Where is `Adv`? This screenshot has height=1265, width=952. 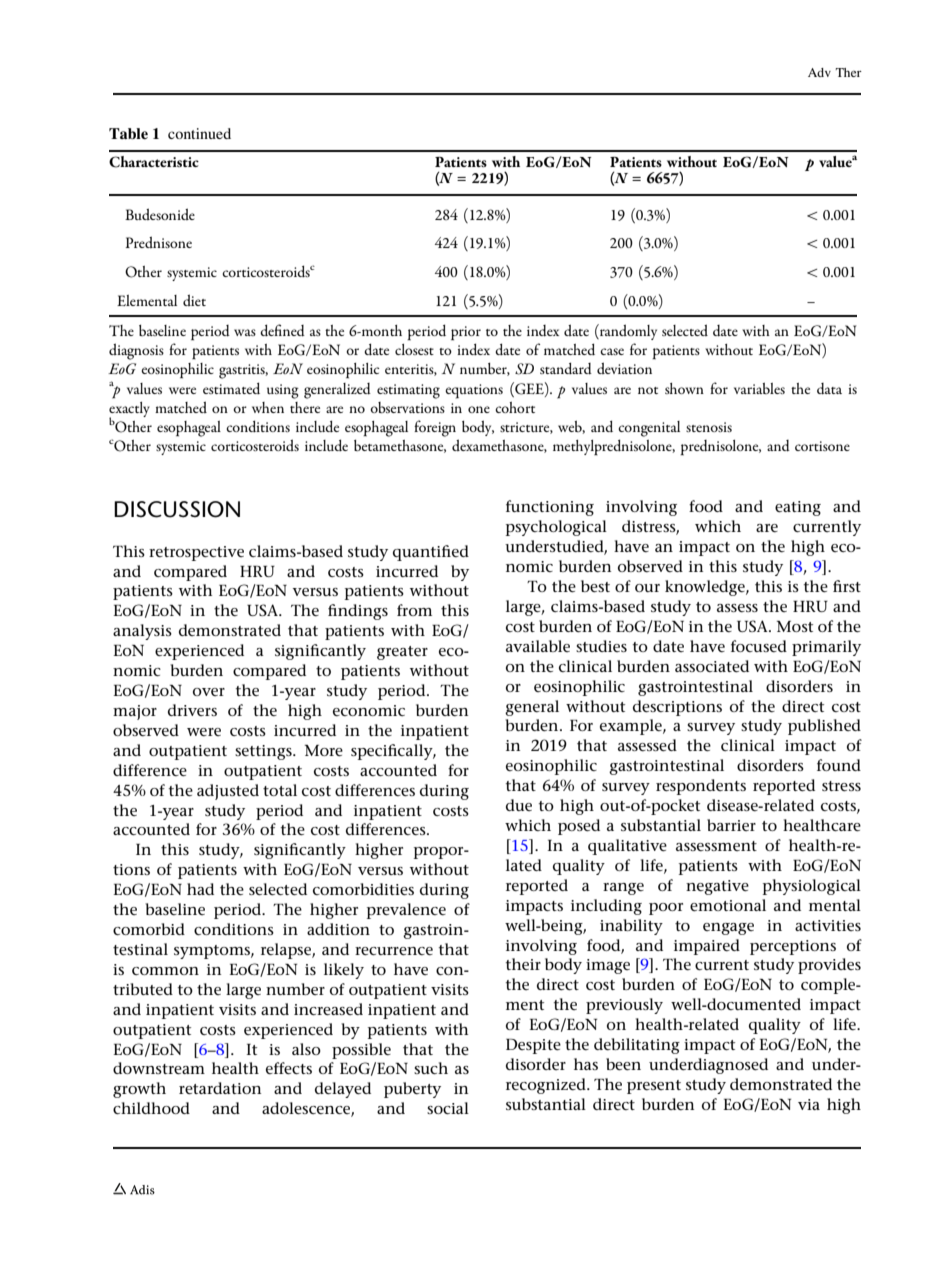
Adv is located at coordinates (819, 72).
